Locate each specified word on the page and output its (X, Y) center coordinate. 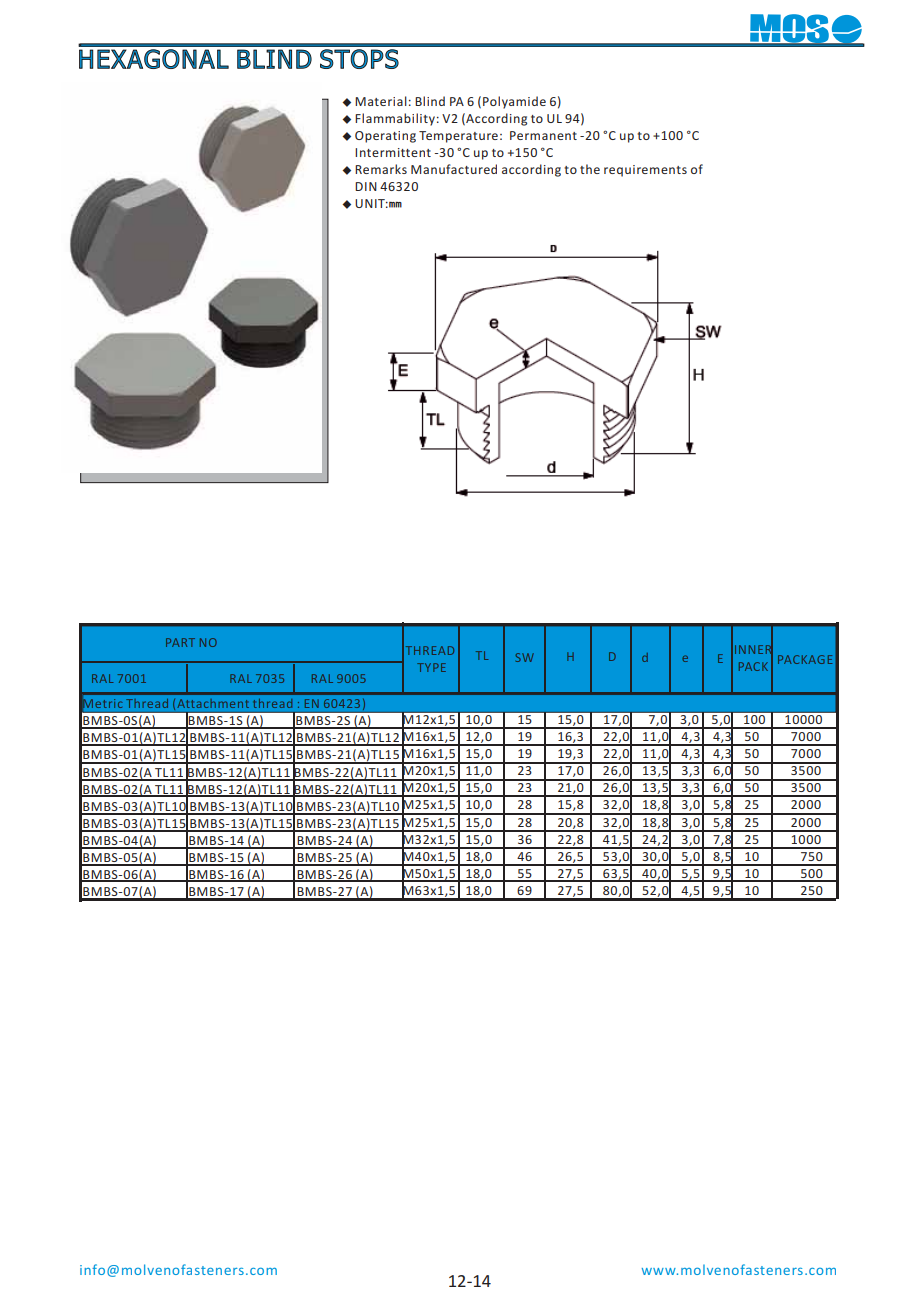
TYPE (431, 667)
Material (381, 101)
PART (180, 642)
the (590, 169)
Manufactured (454, 169)
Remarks (381, 169)
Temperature (458, 137)
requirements (645, 171)
